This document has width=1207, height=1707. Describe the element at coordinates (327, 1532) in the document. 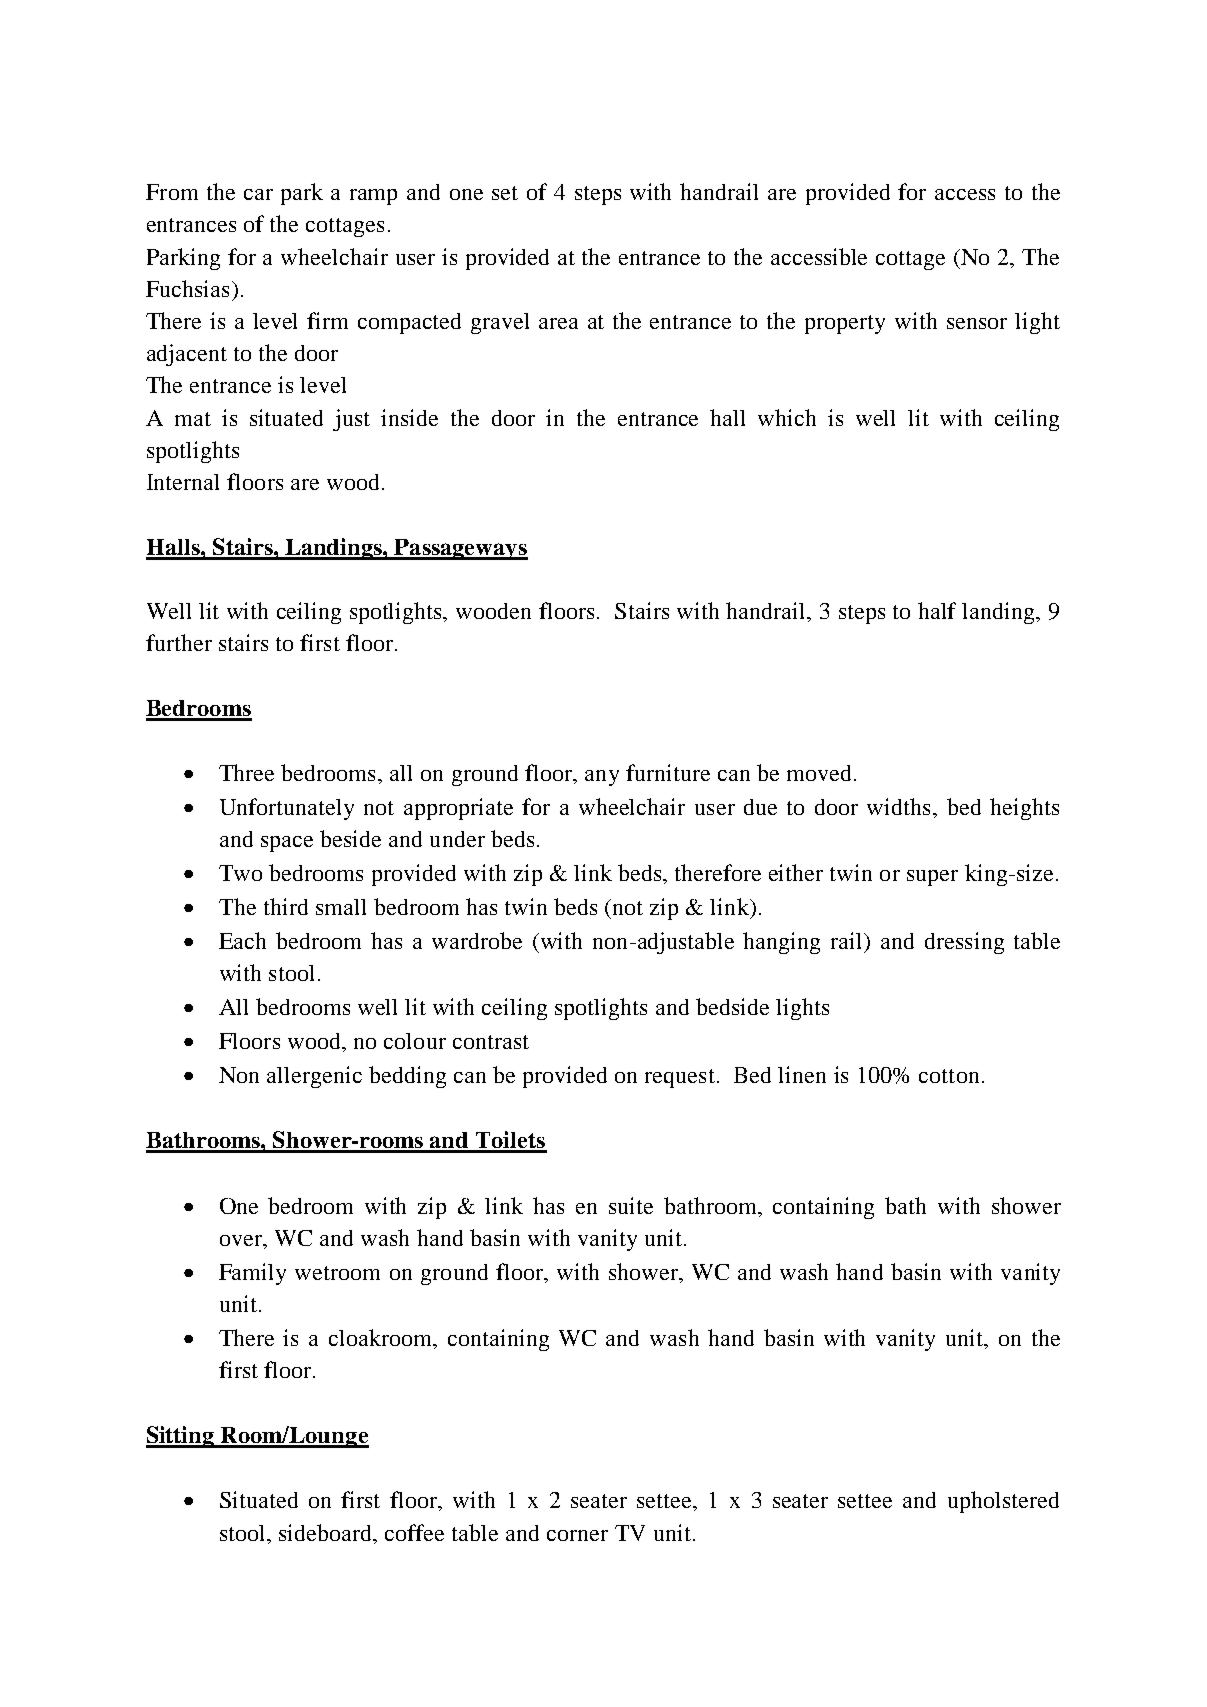

I see `sideboard` at that location.
